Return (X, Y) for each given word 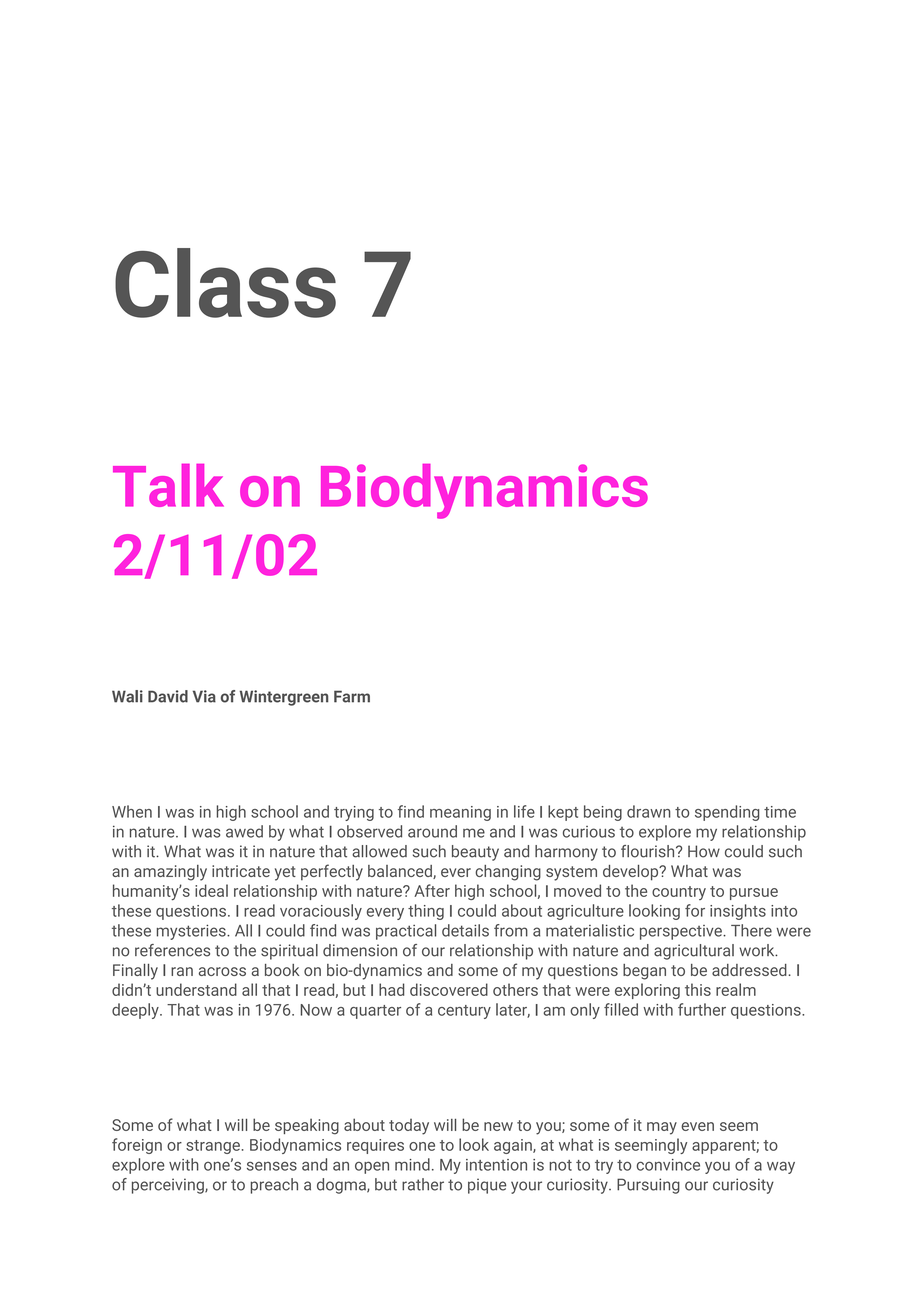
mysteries (192, 932)
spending (727, 813)
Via (204, 696)
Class (225, 283)
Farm (352, 696)
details (465, 930)
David (168, 696)
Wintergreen (284, 698)
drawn (649, 811)
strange (213, 1147)
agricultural (694, 952)
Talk (168, 485)
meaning (460, 813)
